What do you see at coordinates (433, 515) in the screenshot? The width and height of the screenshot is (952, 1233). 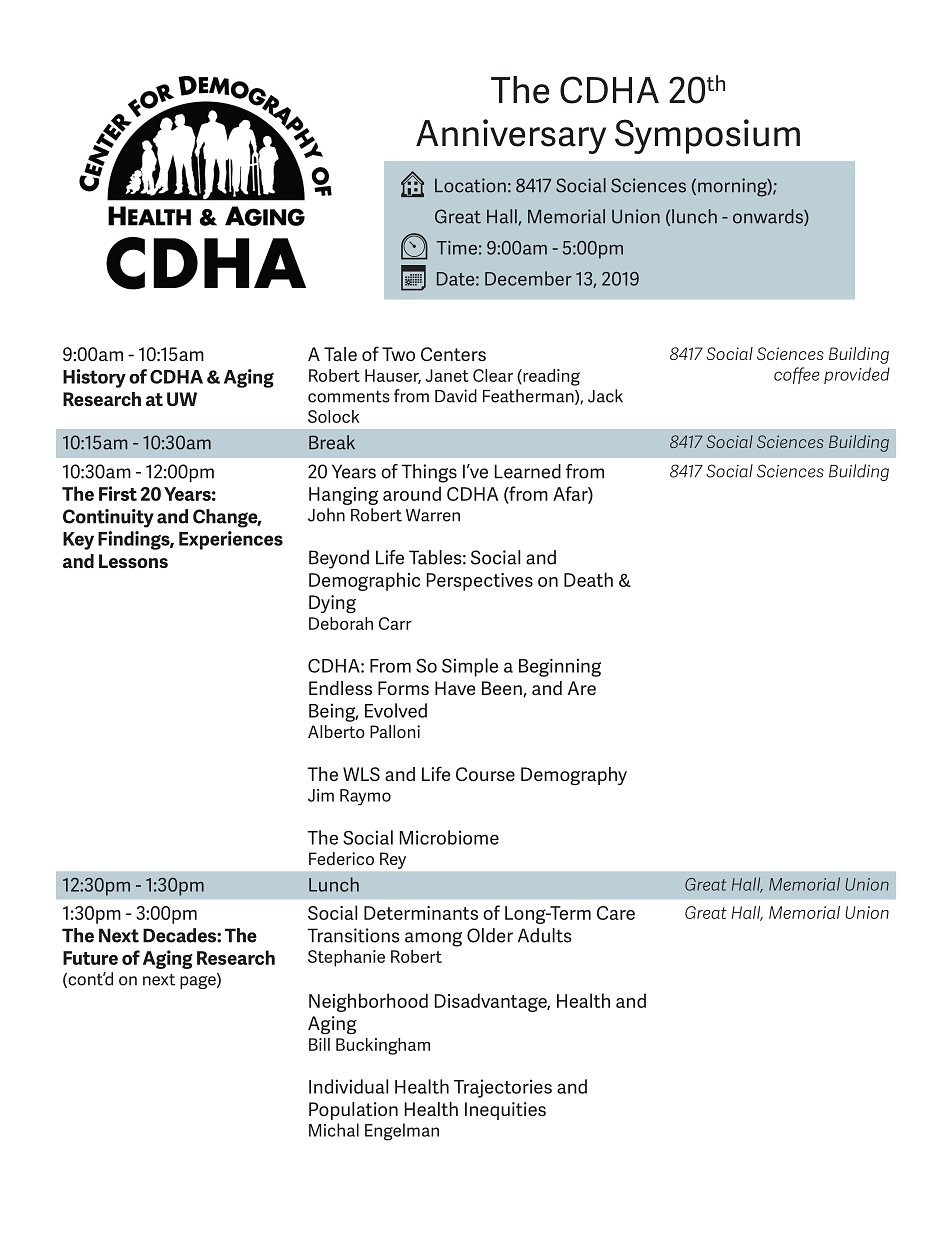 I see `Warren` at bounding box center [433, 515].
